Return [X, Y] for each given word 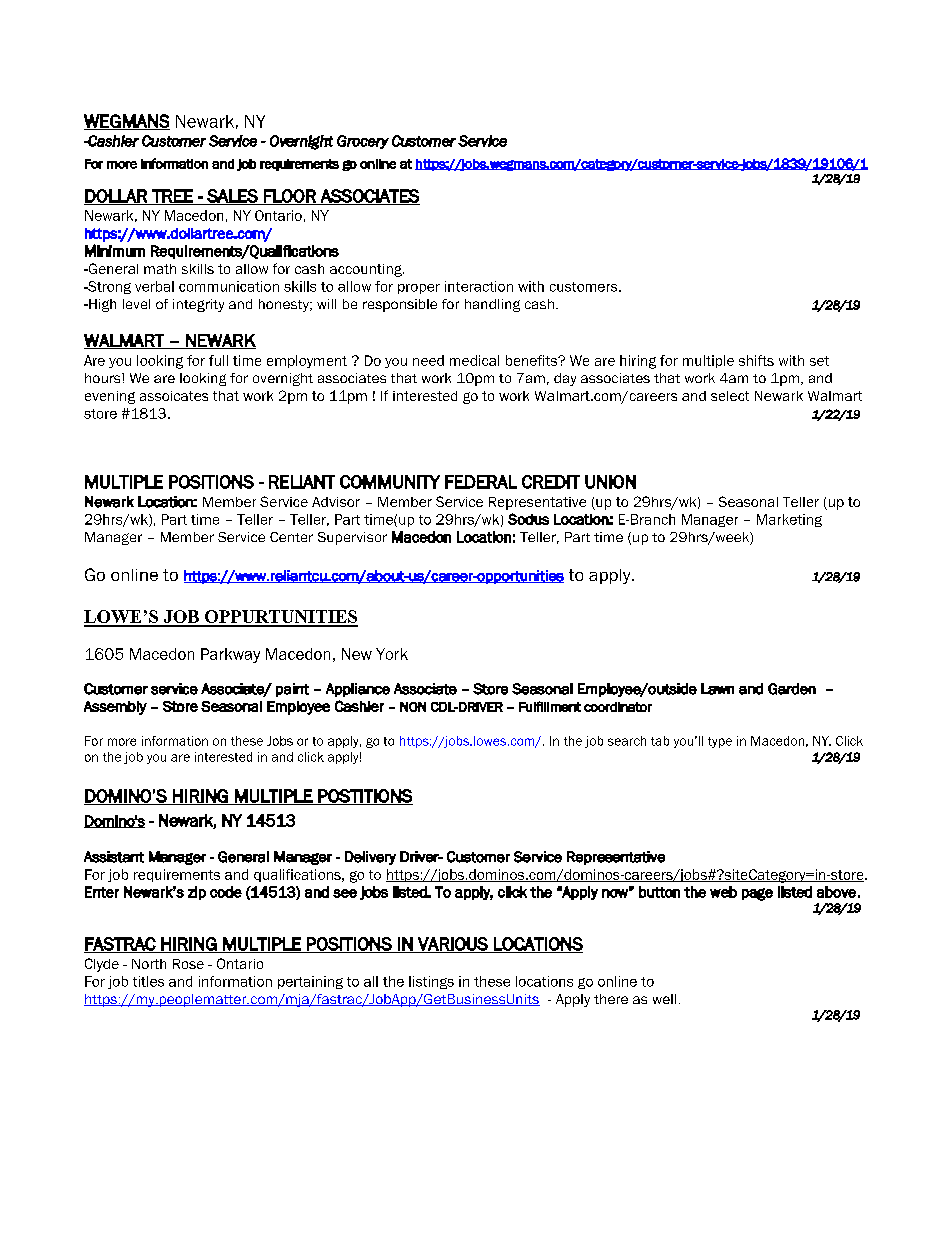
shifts [756, 360]
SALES [232, 197]
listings [431, 982]
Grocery [363, 142]
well [664, 999]
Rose [188, 964]
